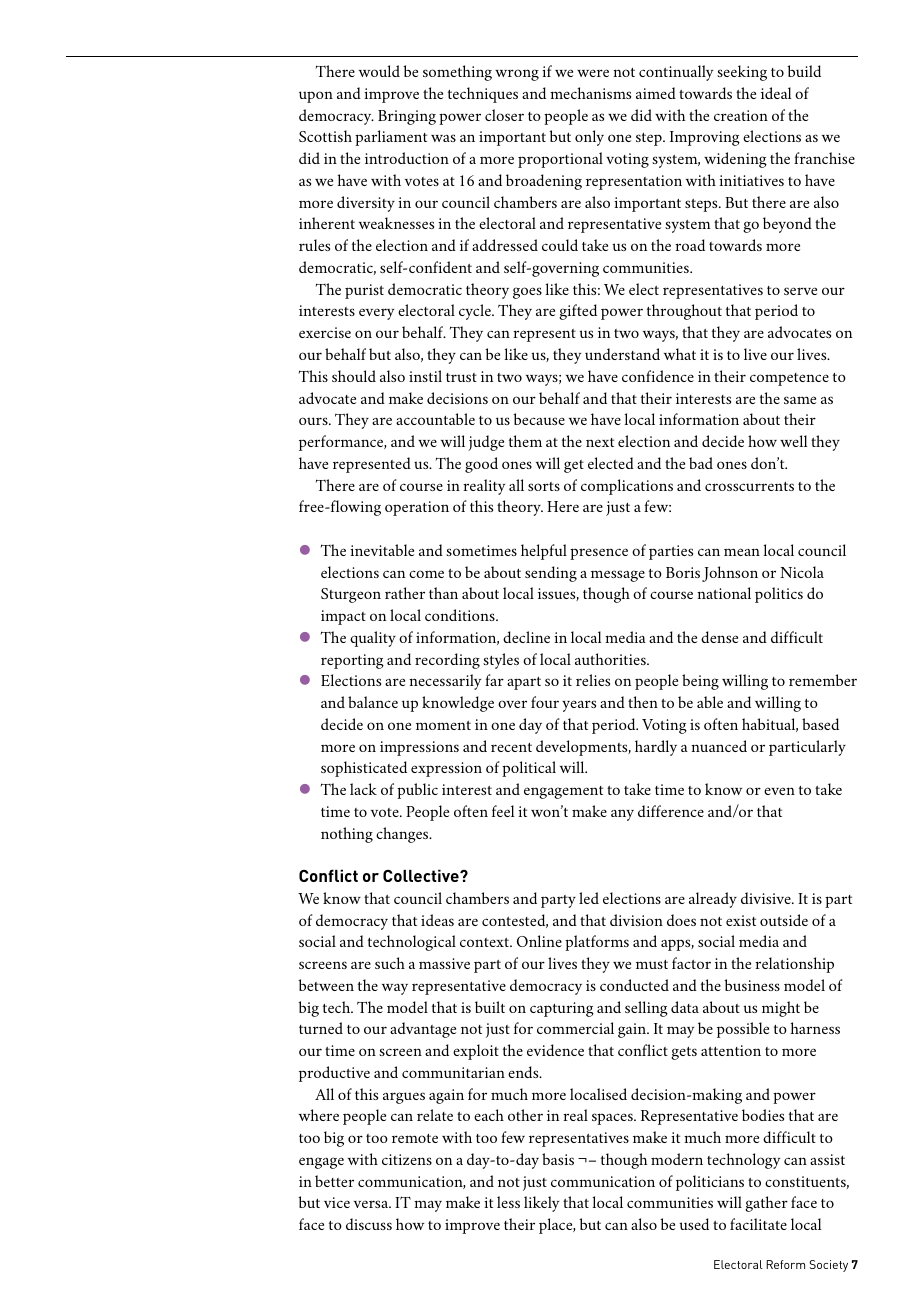 Image resolution: width=924 pixels, height=1308 pixels. Describe the element at coordinates (590, 93) in the screenshot. I see `mechanisms` at that location.
